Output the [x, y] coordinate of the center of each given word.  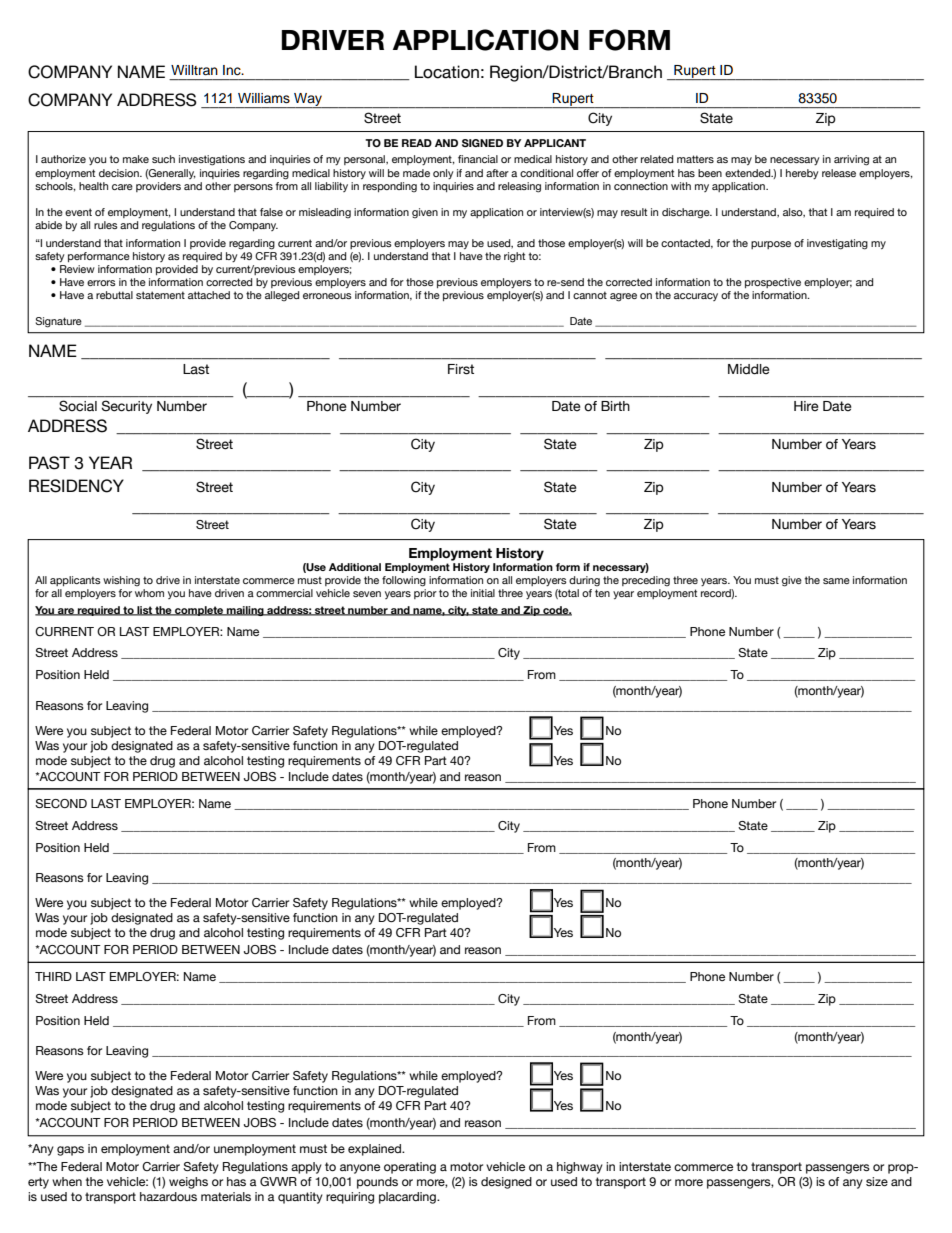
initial [483, 593]
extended [749, 173]
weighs [188, 1183]
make [136, 159]
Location [447, 72]
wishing [121, 581]
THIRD [53, 976]
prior [425, 594]
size [877, 1181]
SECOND [61, 803]
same [836, 581]
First [461, 369]
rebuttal [114, 295]
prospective [773, 283]
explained [376, 1150]
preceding [646, 581]
